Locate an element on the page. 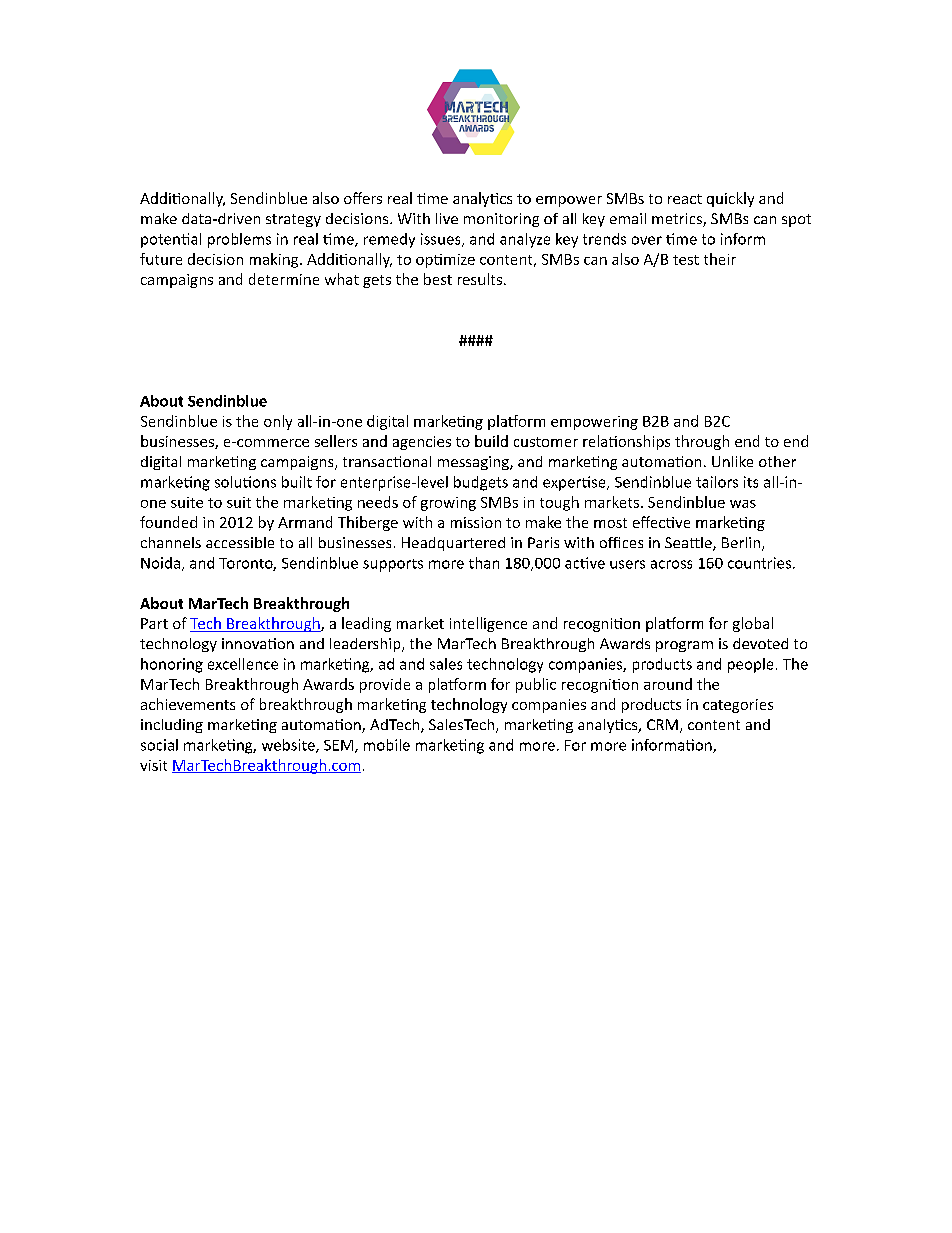  build is located at coordinates (491, 441).
